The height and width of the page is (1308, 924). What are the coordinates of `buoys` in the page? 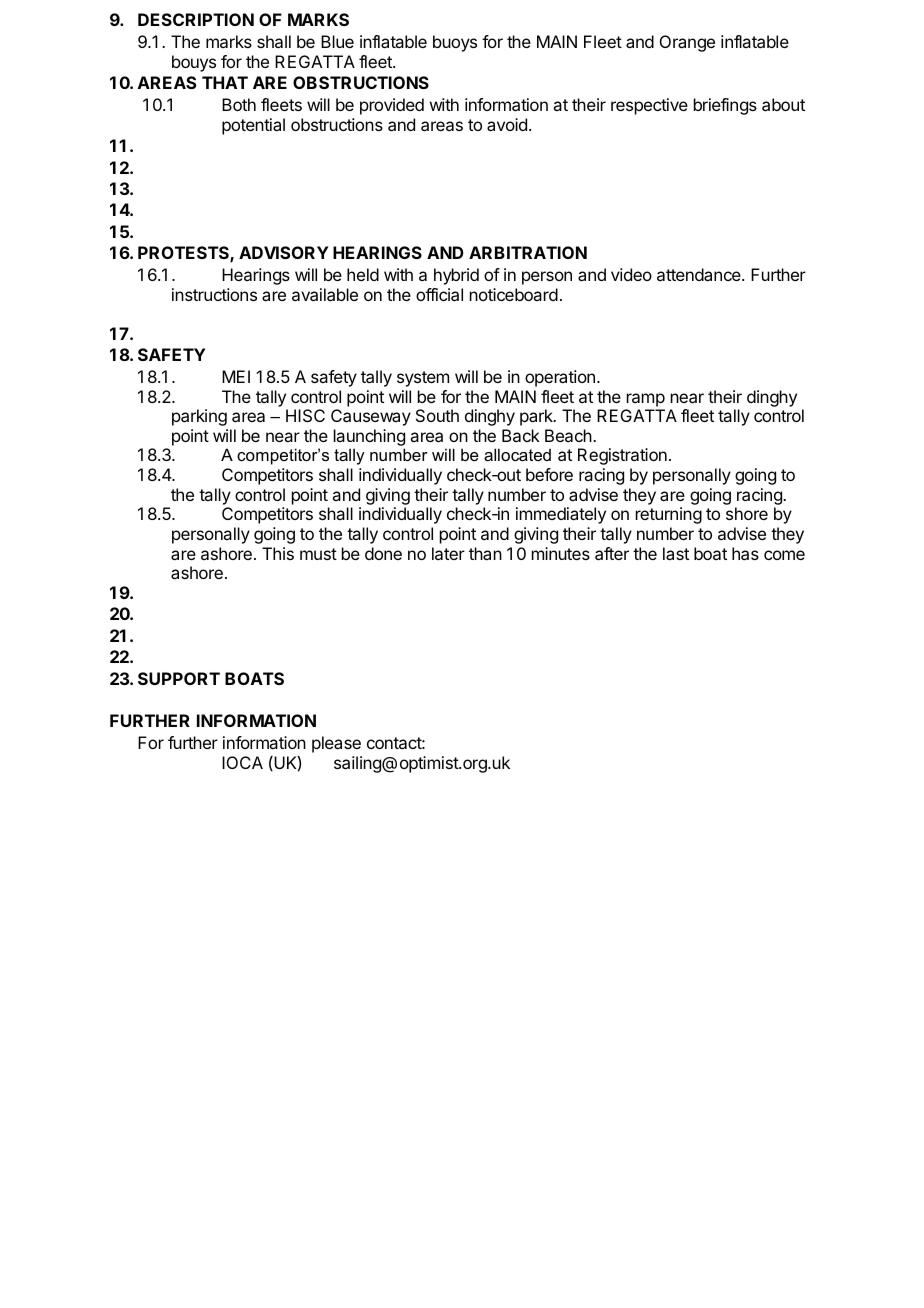 It's located at (455, 43).
